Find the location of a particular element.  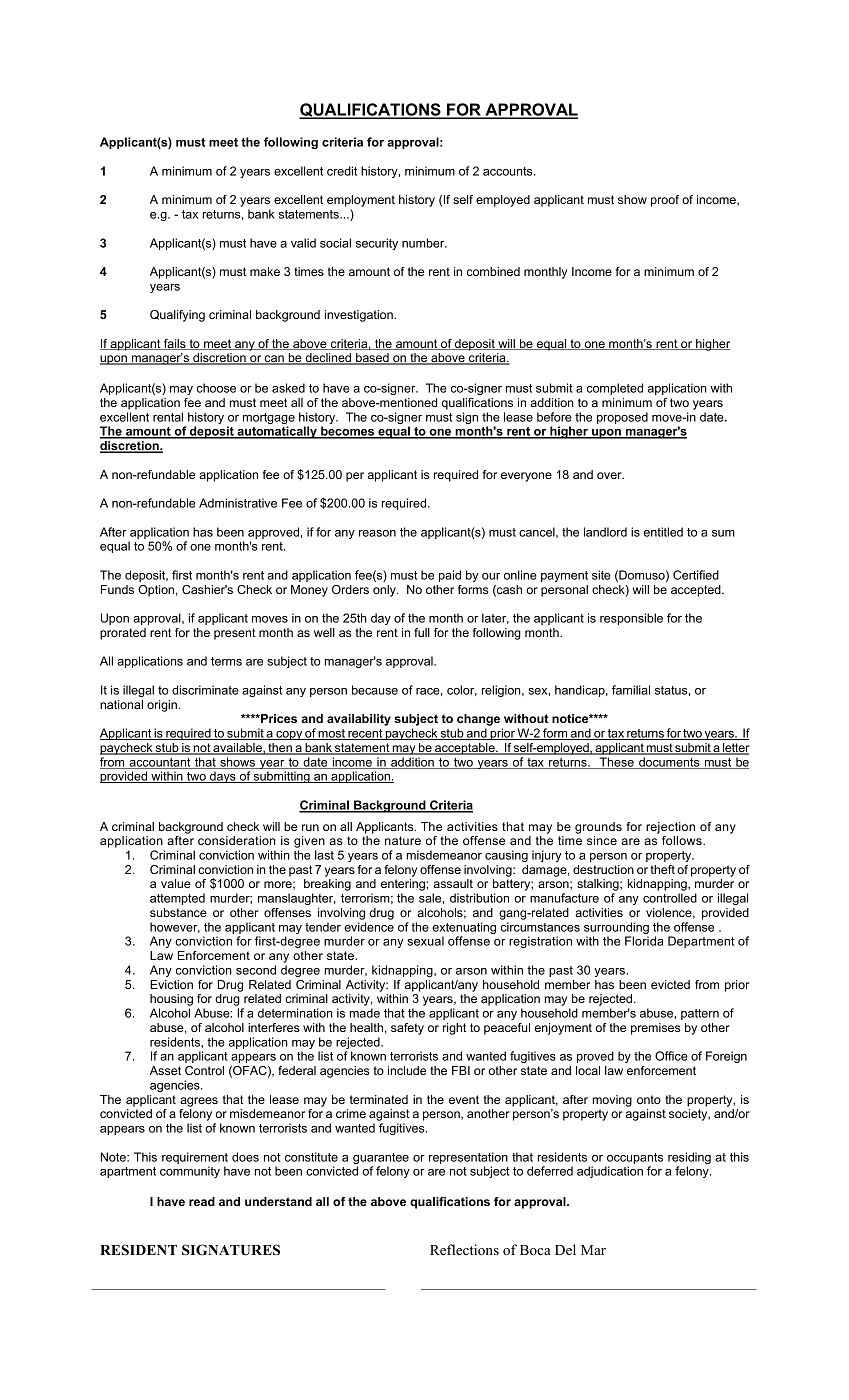

read is located at coordinates (202, 1201).
